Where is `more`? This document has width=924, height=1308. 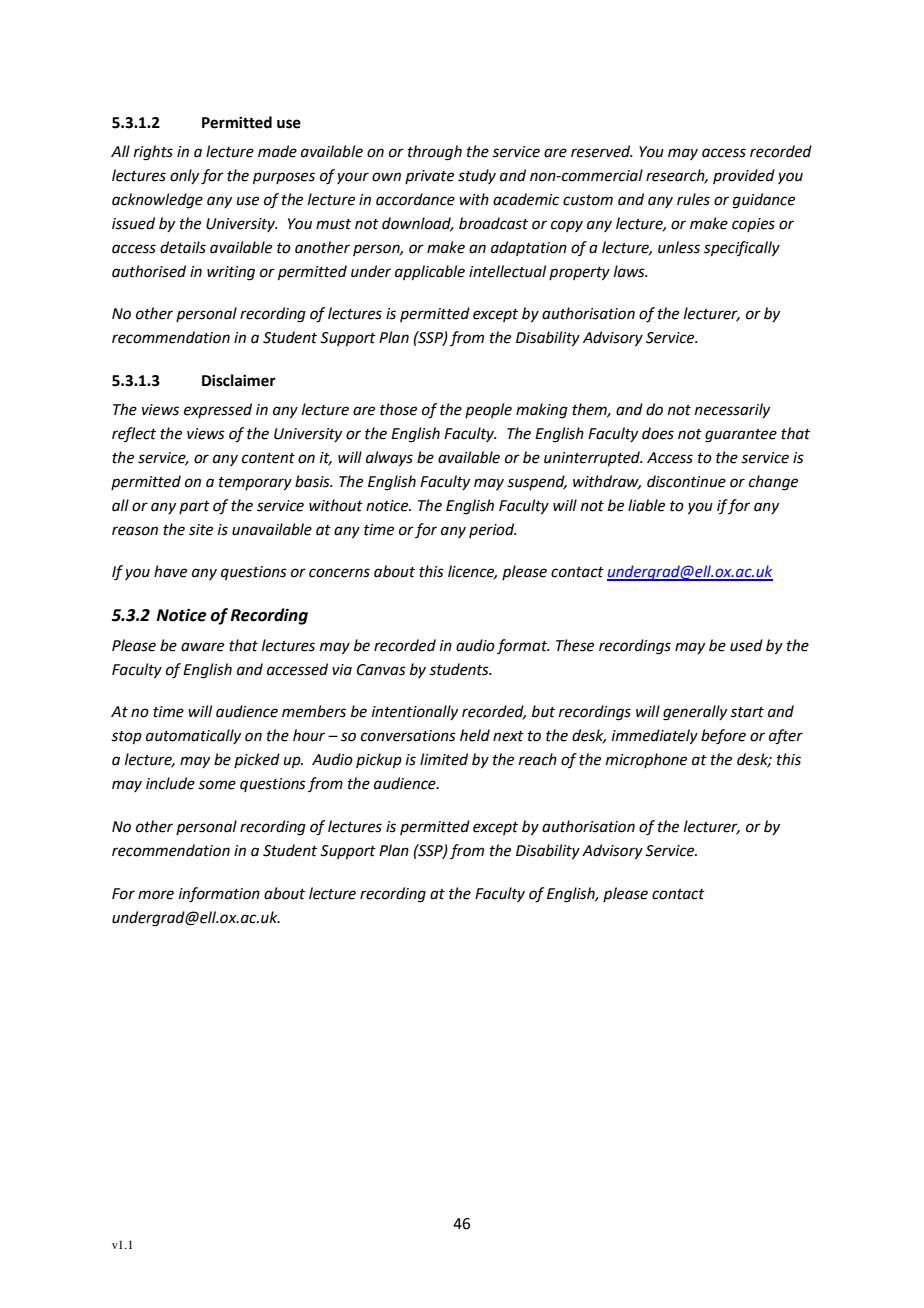 more is located at coordinates (156, 895).
